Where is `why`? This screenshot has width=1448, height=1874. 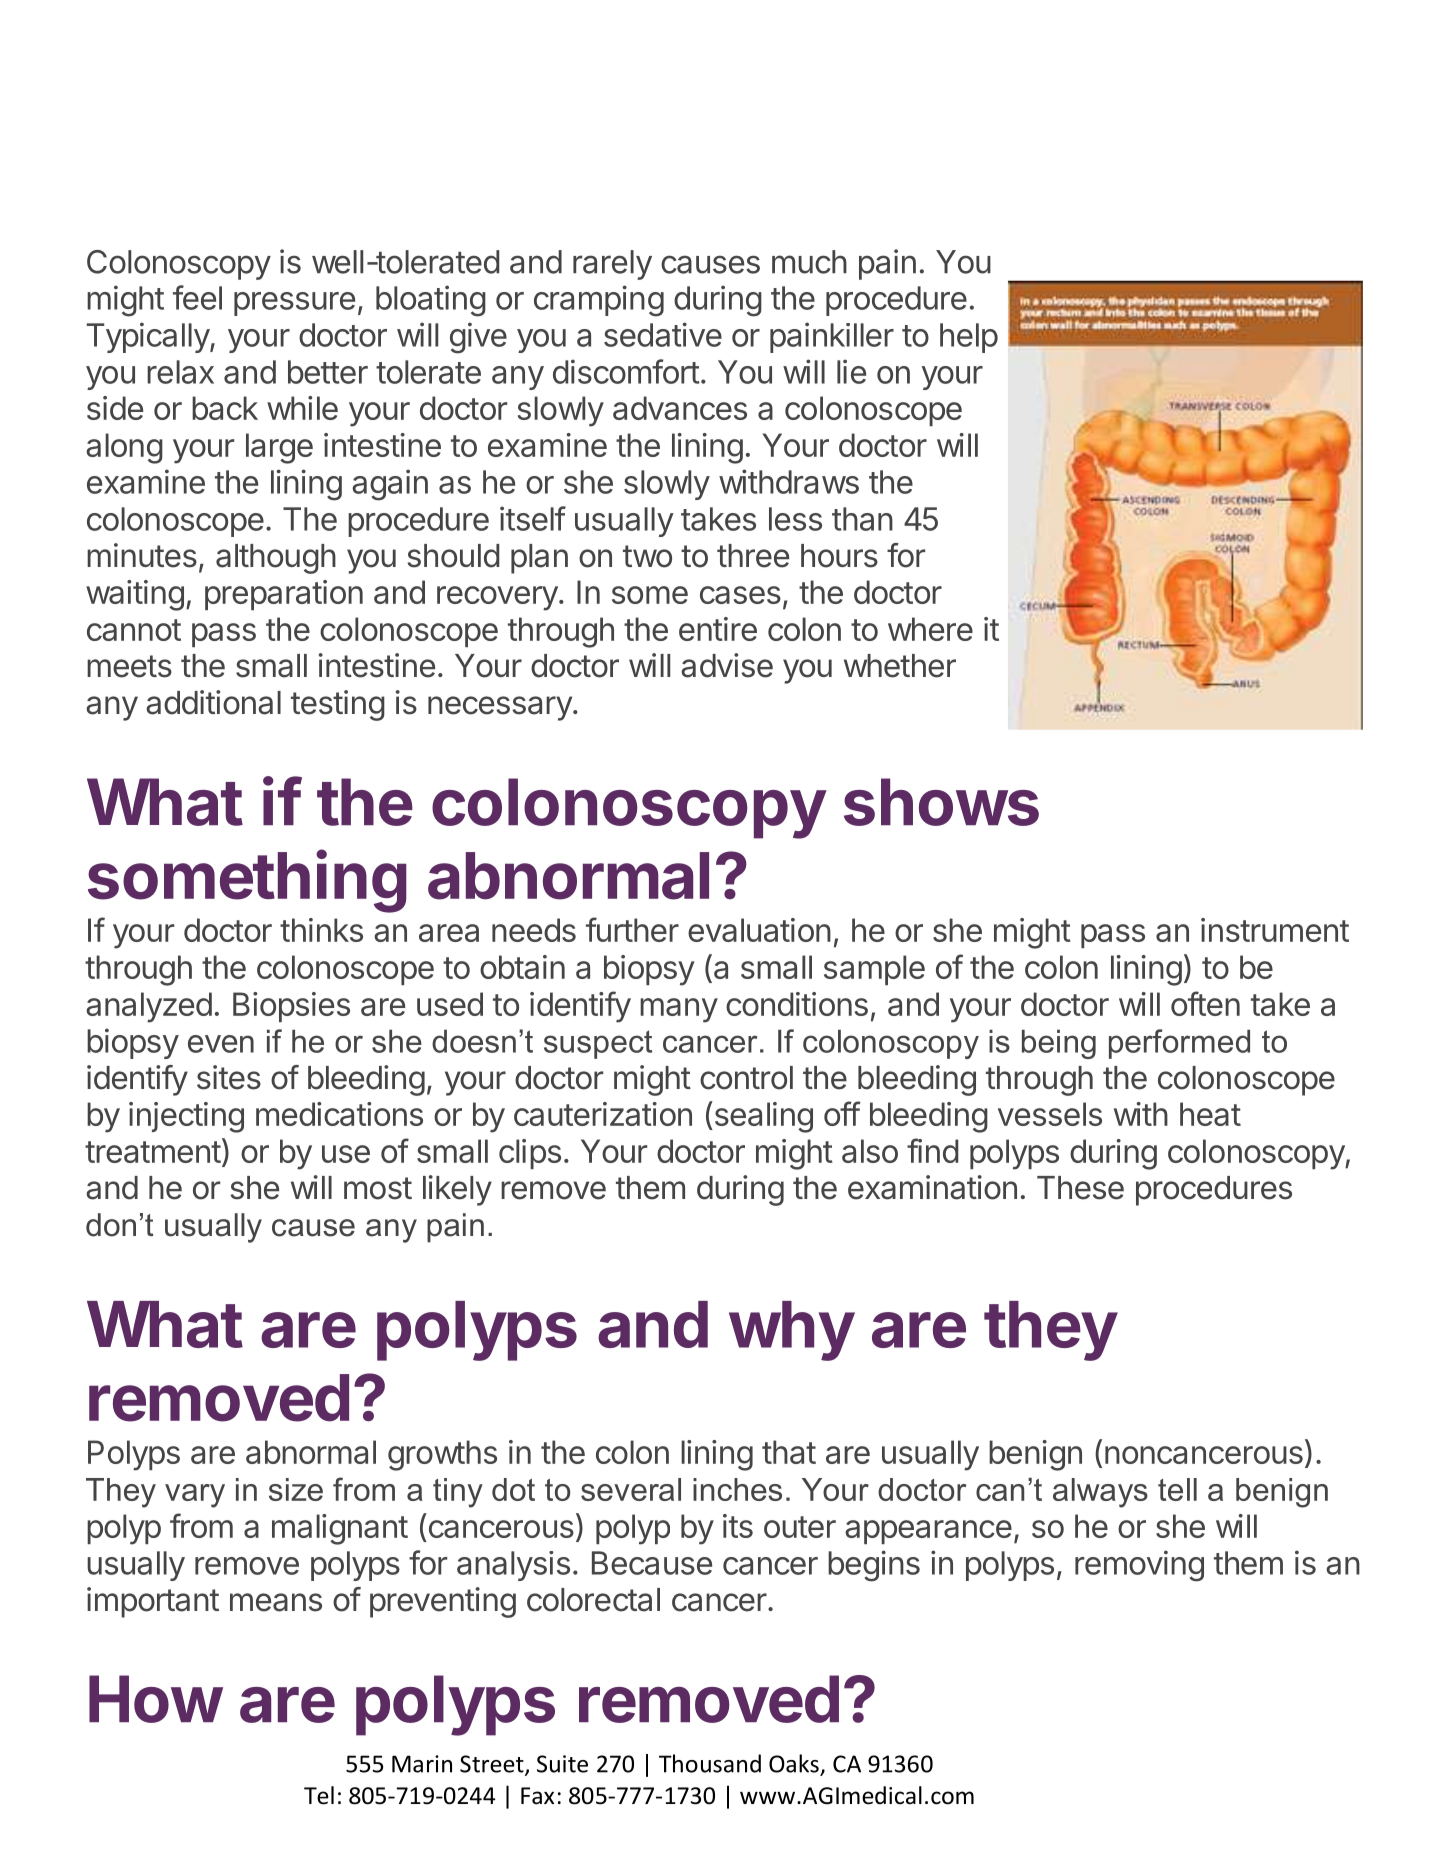
why is located at coordinates (791, 1331).
